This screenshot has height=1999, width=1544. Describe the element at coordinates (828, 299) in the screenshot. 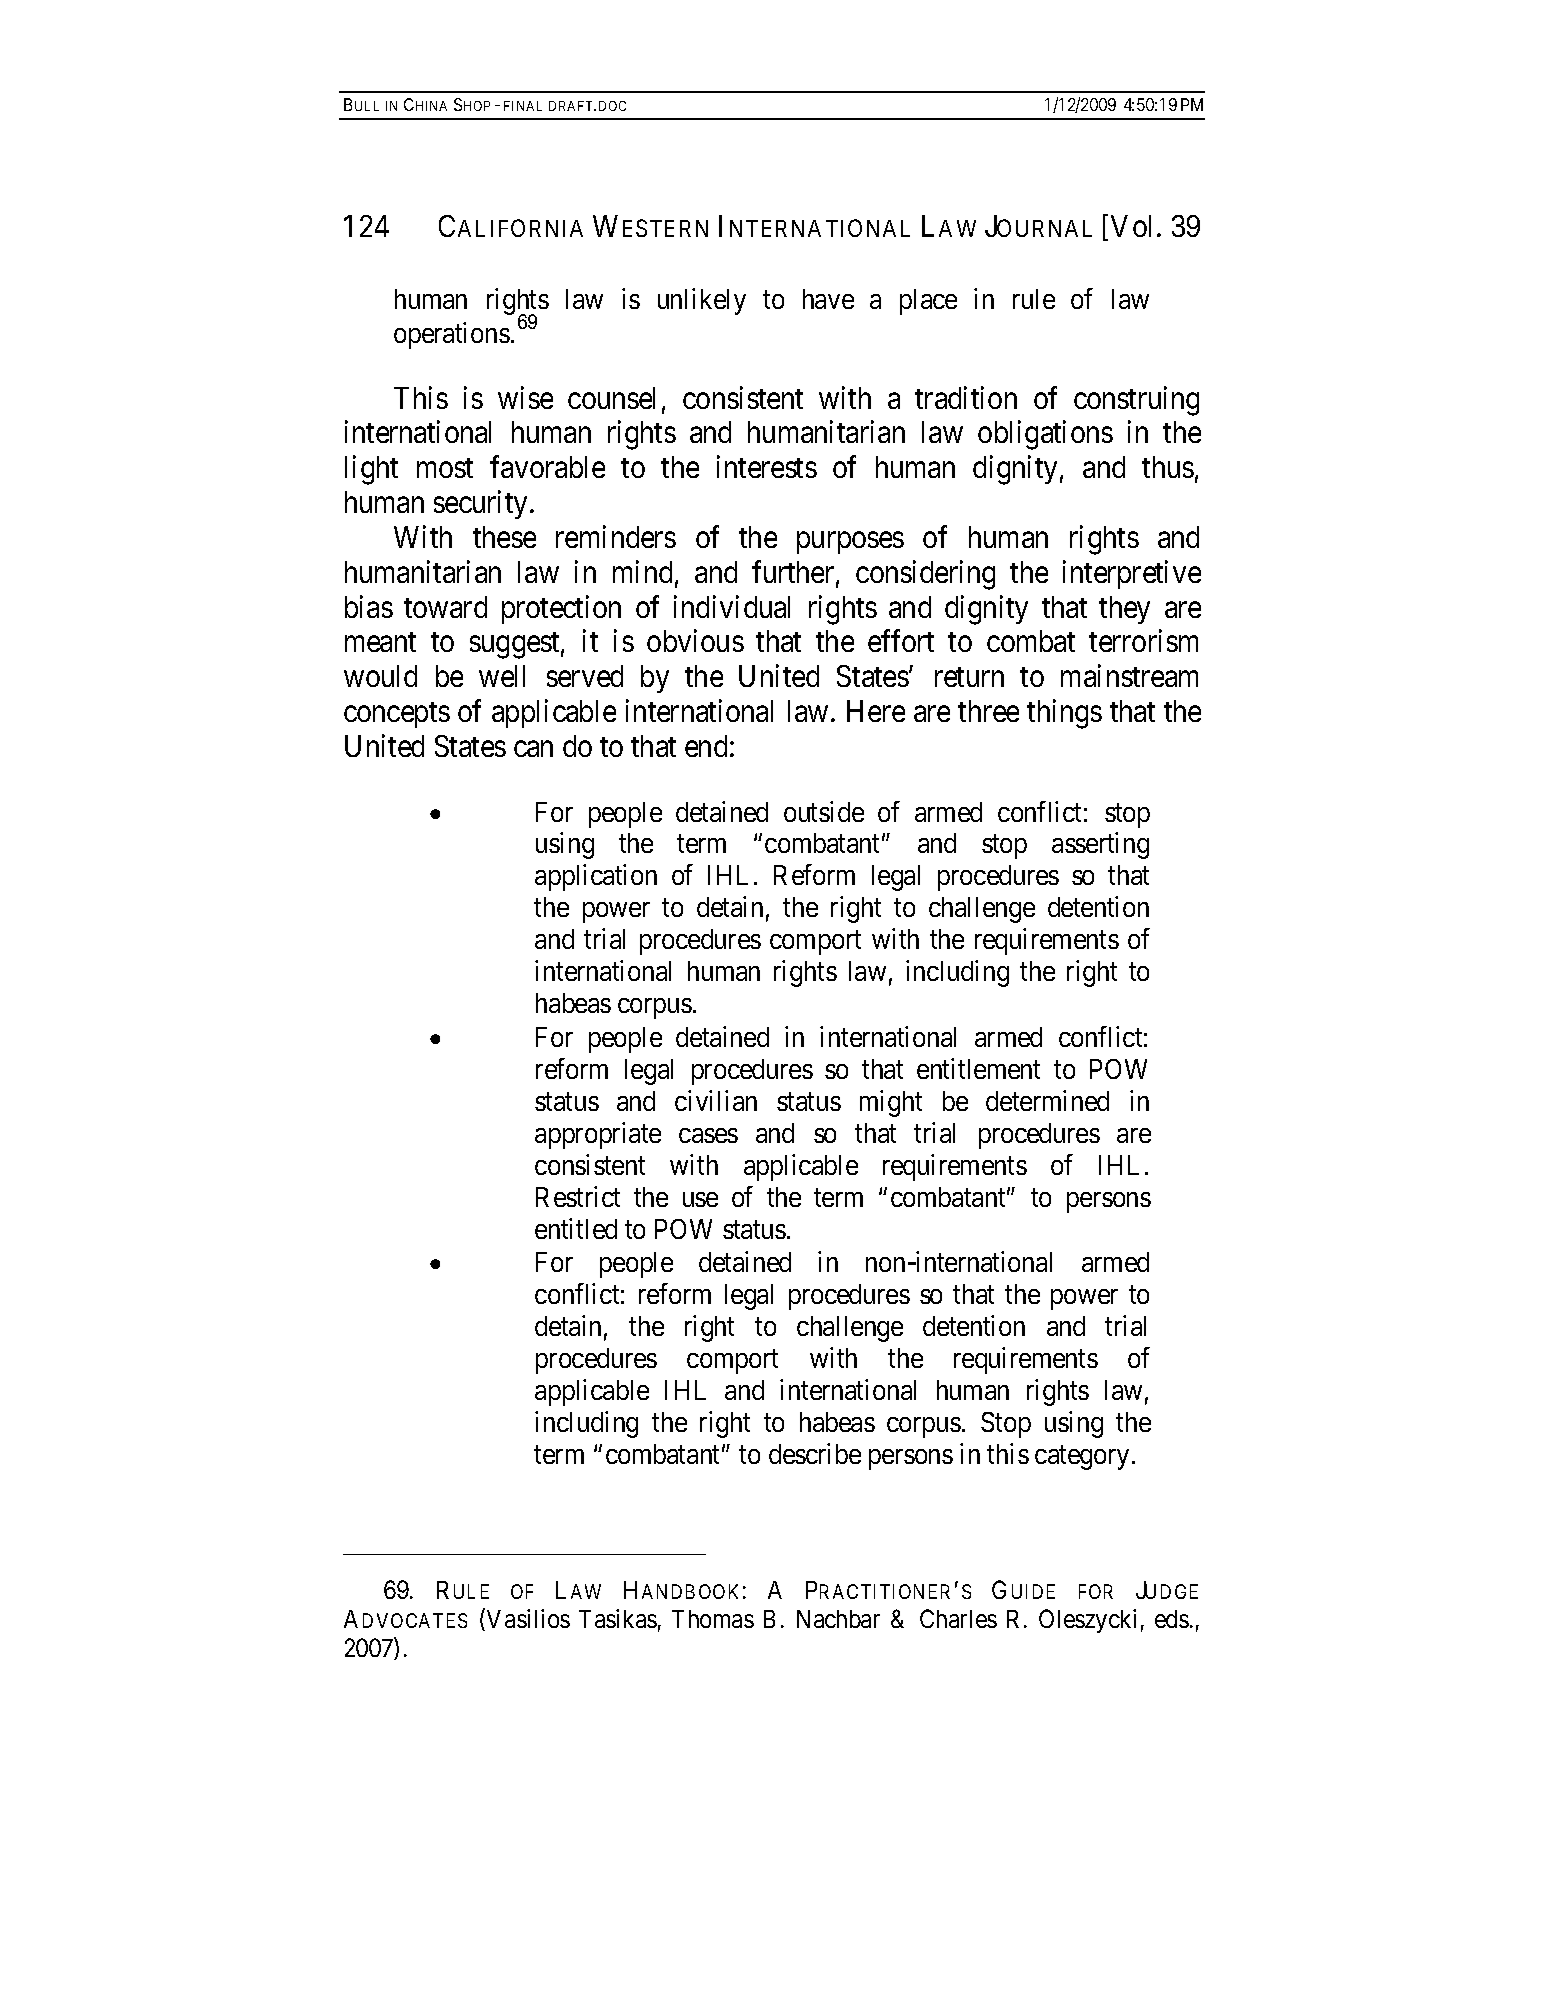

I see `have` at that location.
